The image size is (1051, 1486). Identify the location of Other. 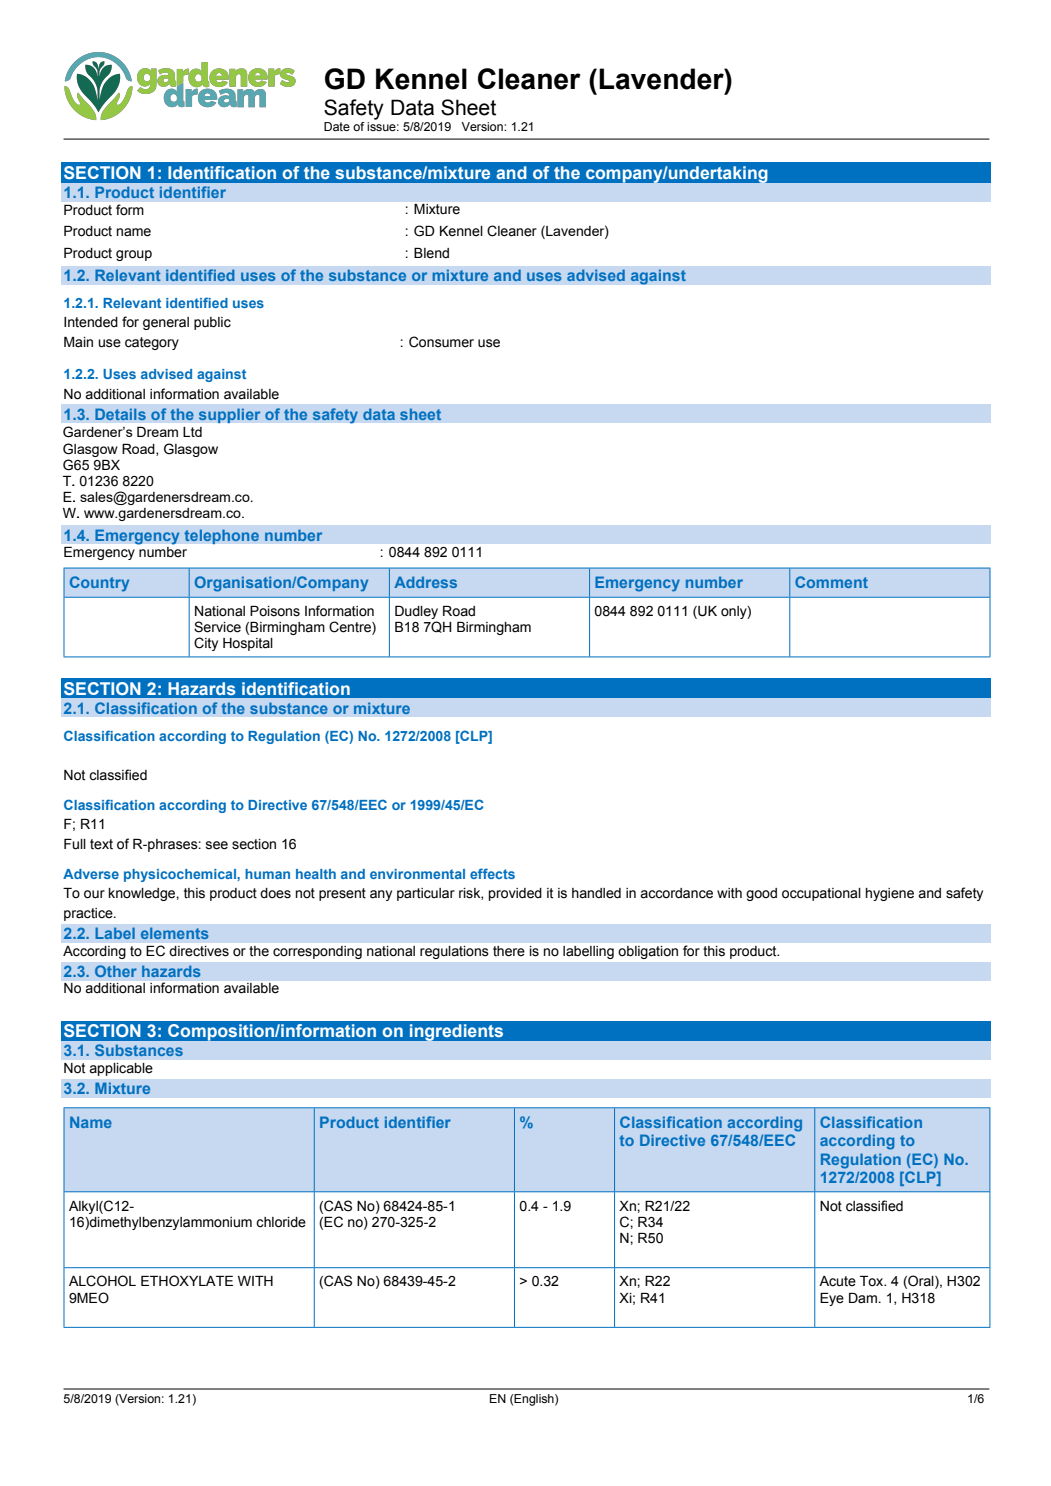
(116, 971).
